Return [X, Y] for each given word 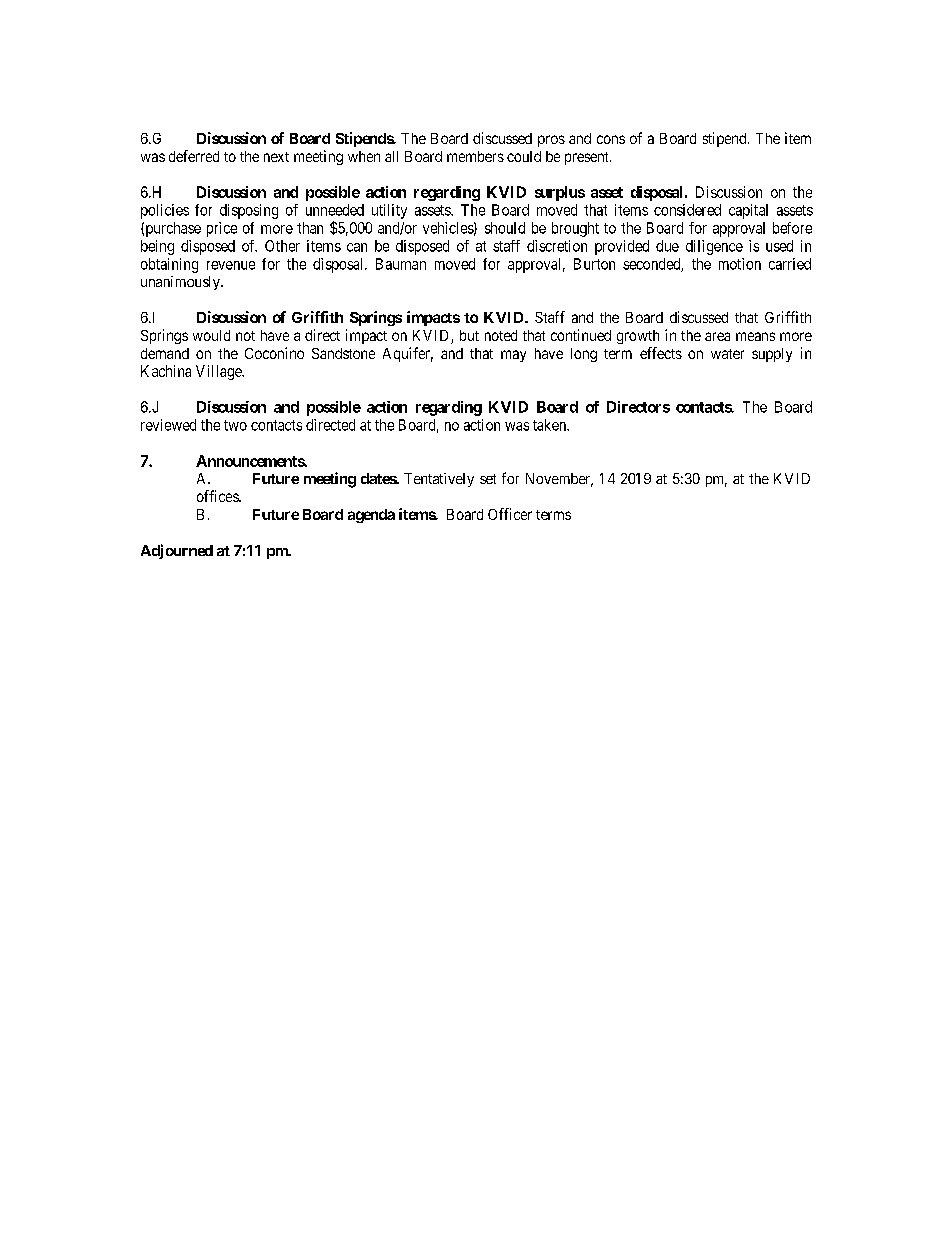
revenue [231, 265]
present [588, 158]
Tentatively [439, 480]
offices [218, 496]
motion [740, 264]
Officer [510, 514]
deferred [194, 156]
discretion [557, 246]
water [727, 354]
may [513, 356]
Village [219, 372]
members [475, 156]
